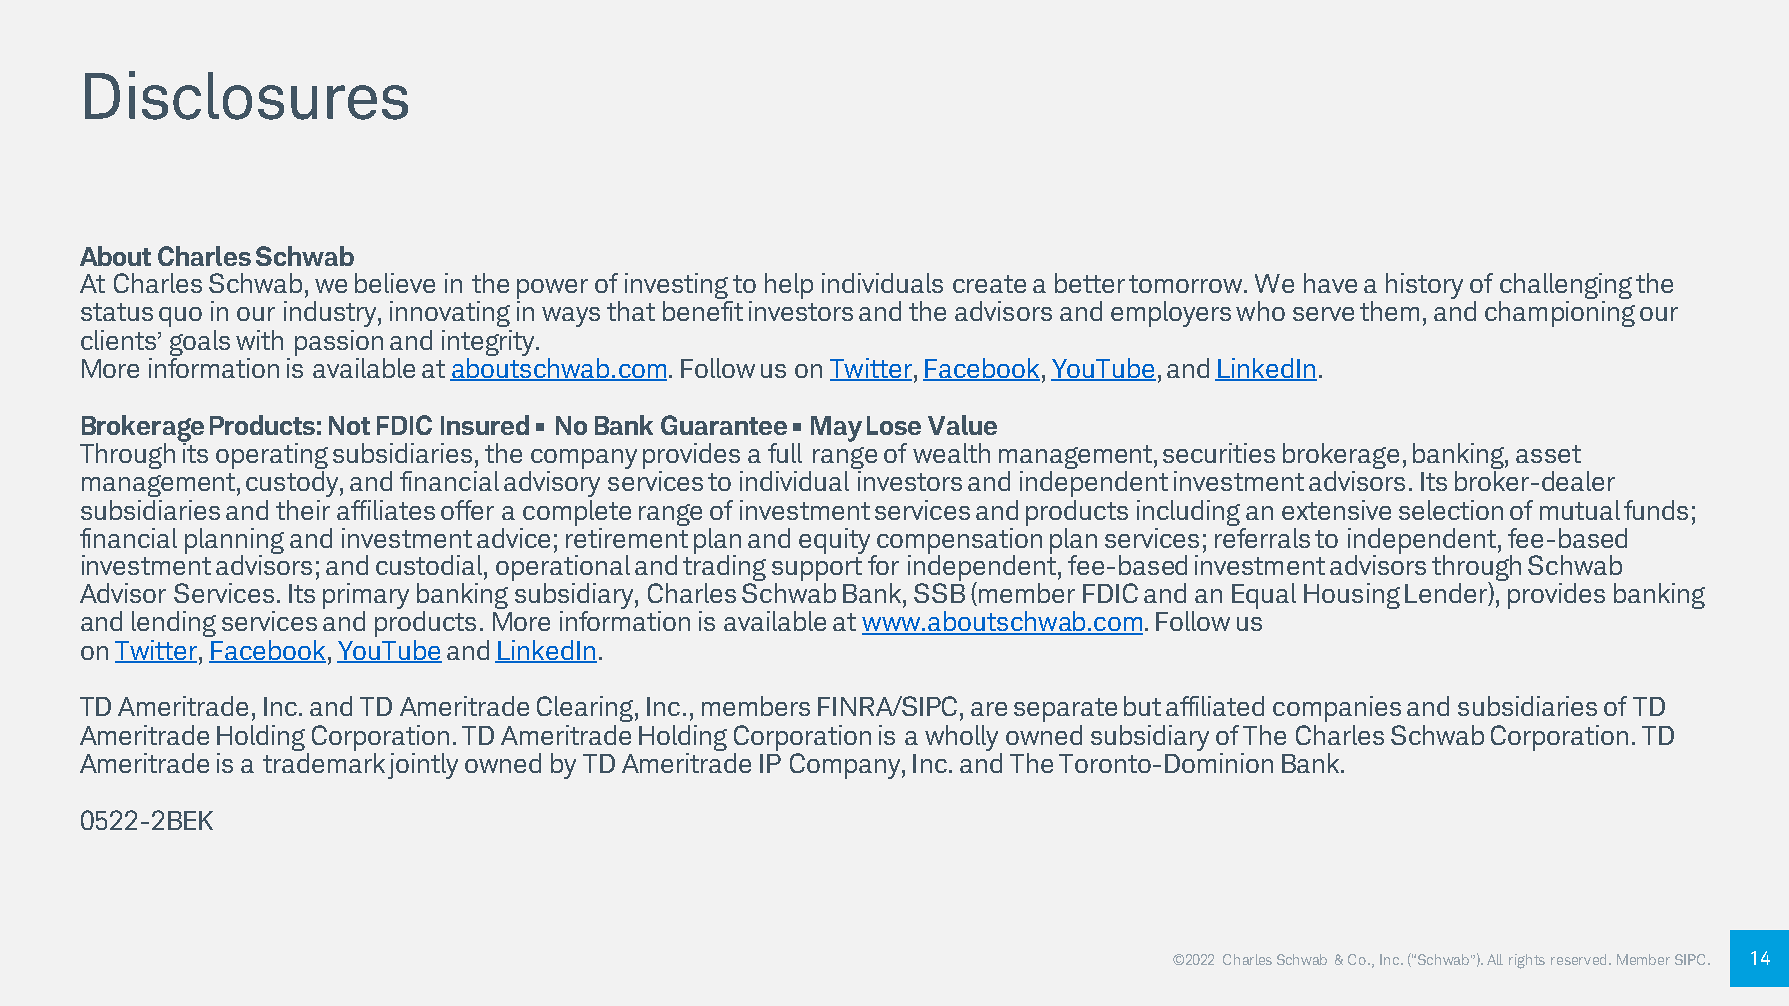 This screenshot has height=1006, width=1789. Describe the element at coordinates (259, 340) in the screenshot. I see `with` at that location.
